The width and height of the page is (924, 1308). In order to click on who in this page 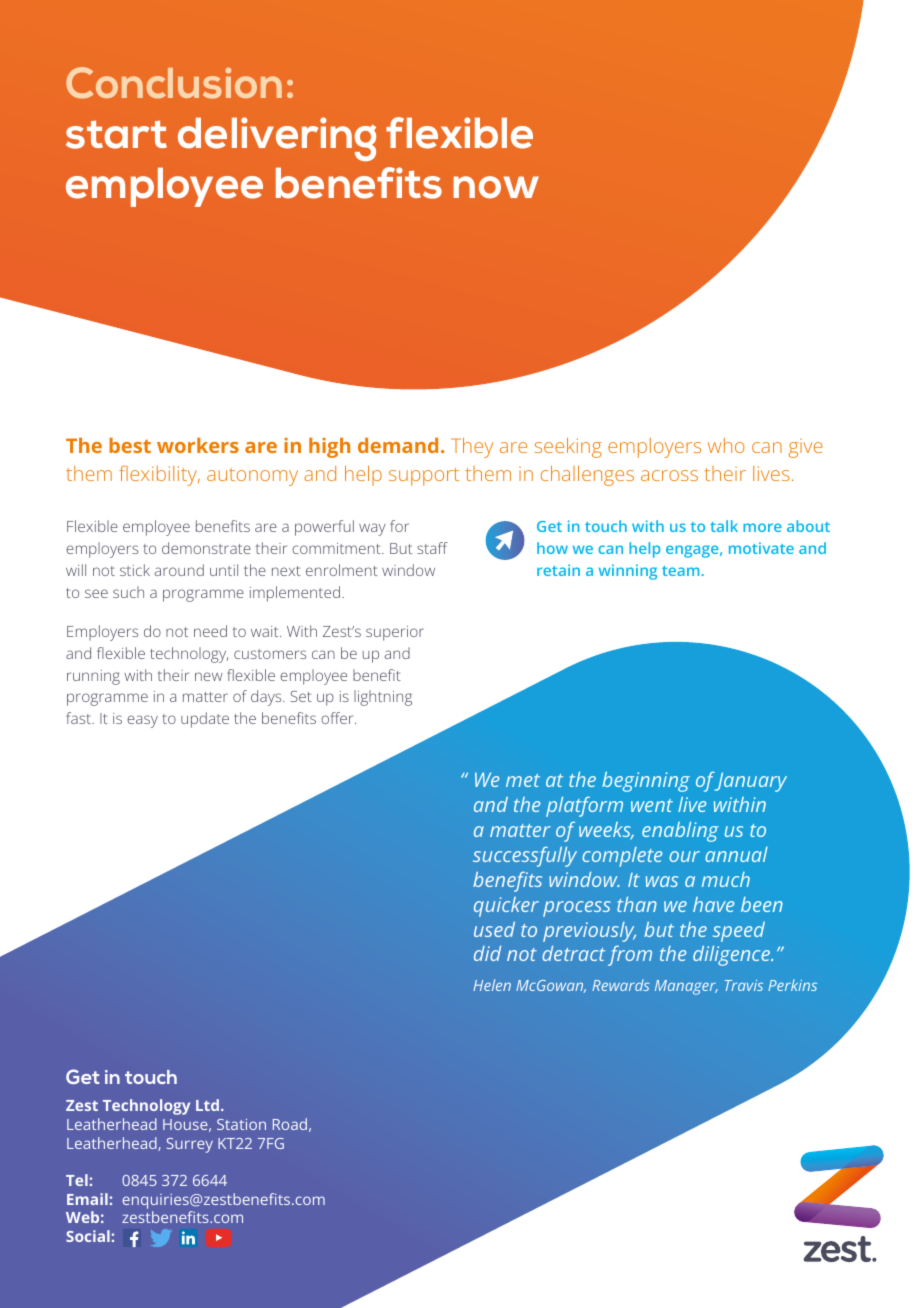, I will do `click(726, 445)`.
